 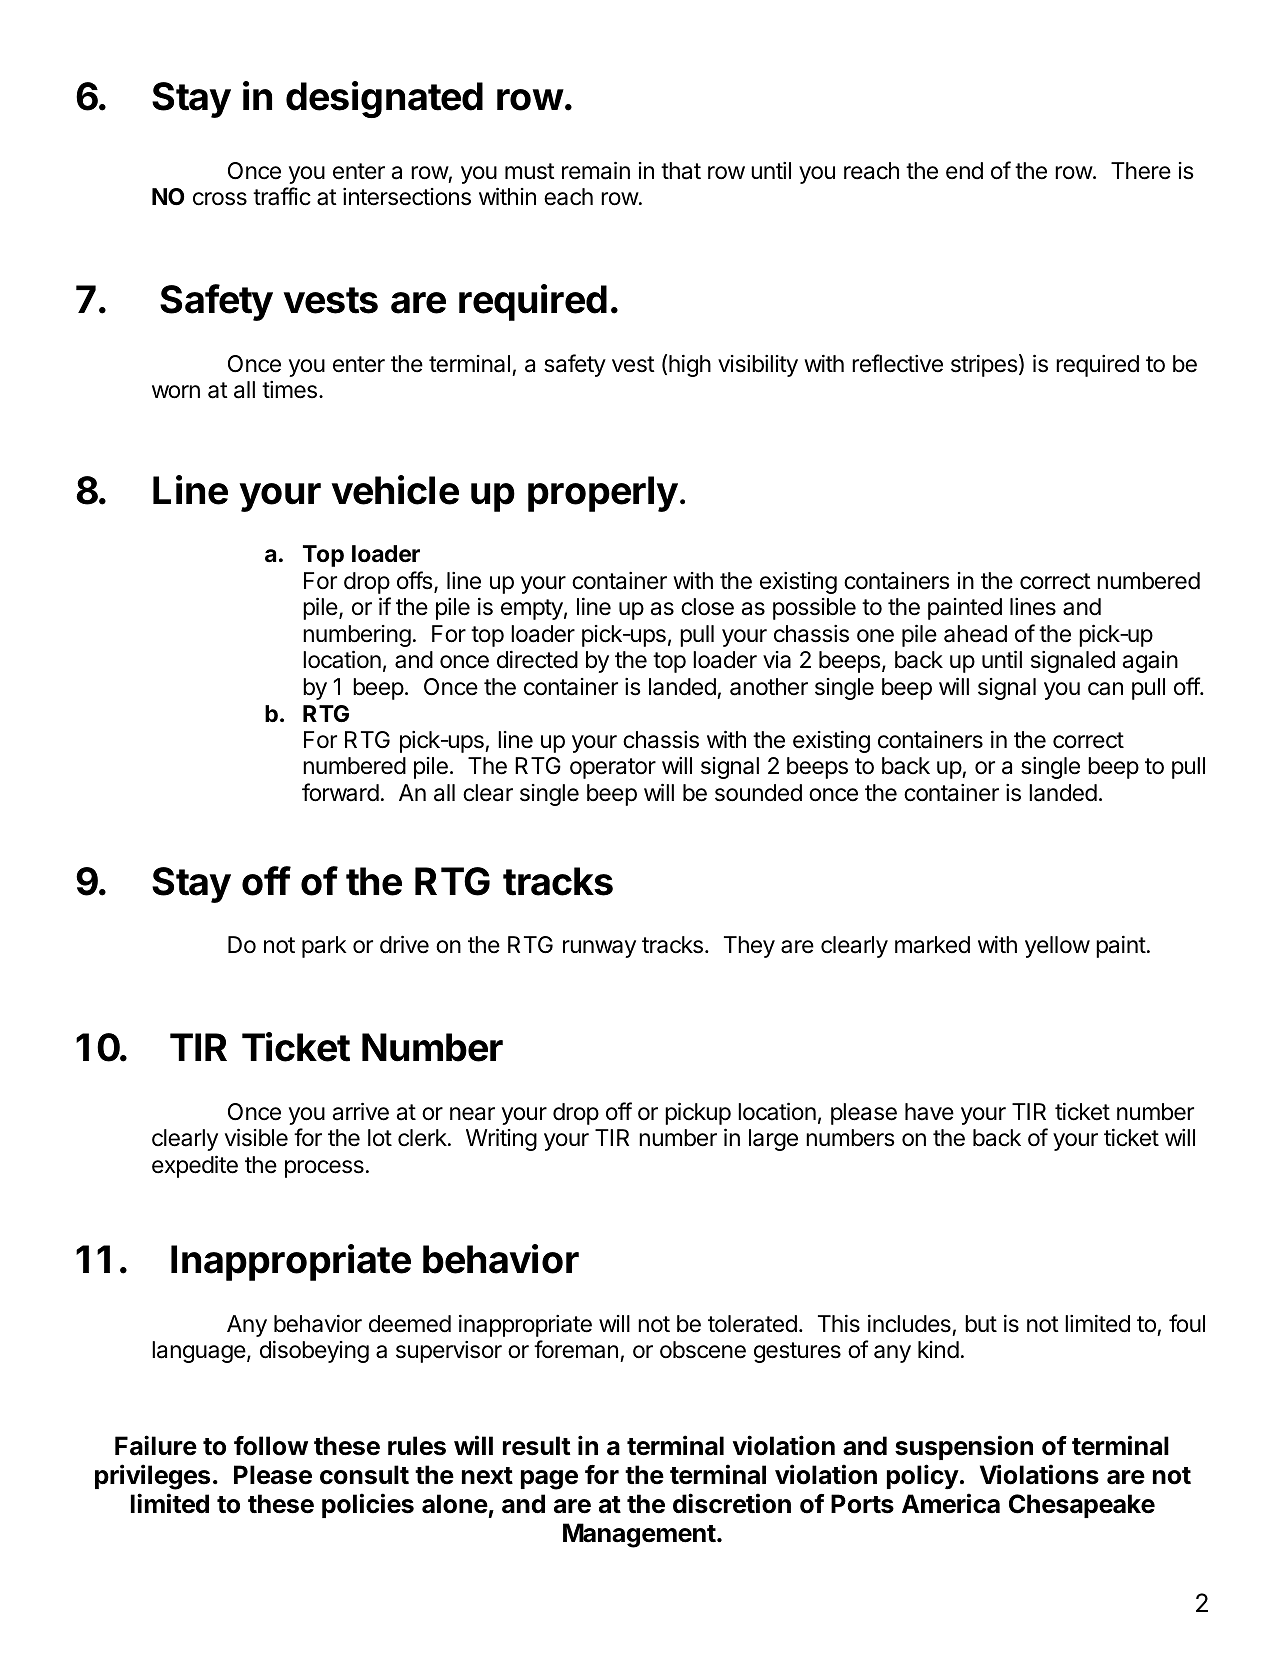 I want to click on There, so click(x=1141, y=171).
